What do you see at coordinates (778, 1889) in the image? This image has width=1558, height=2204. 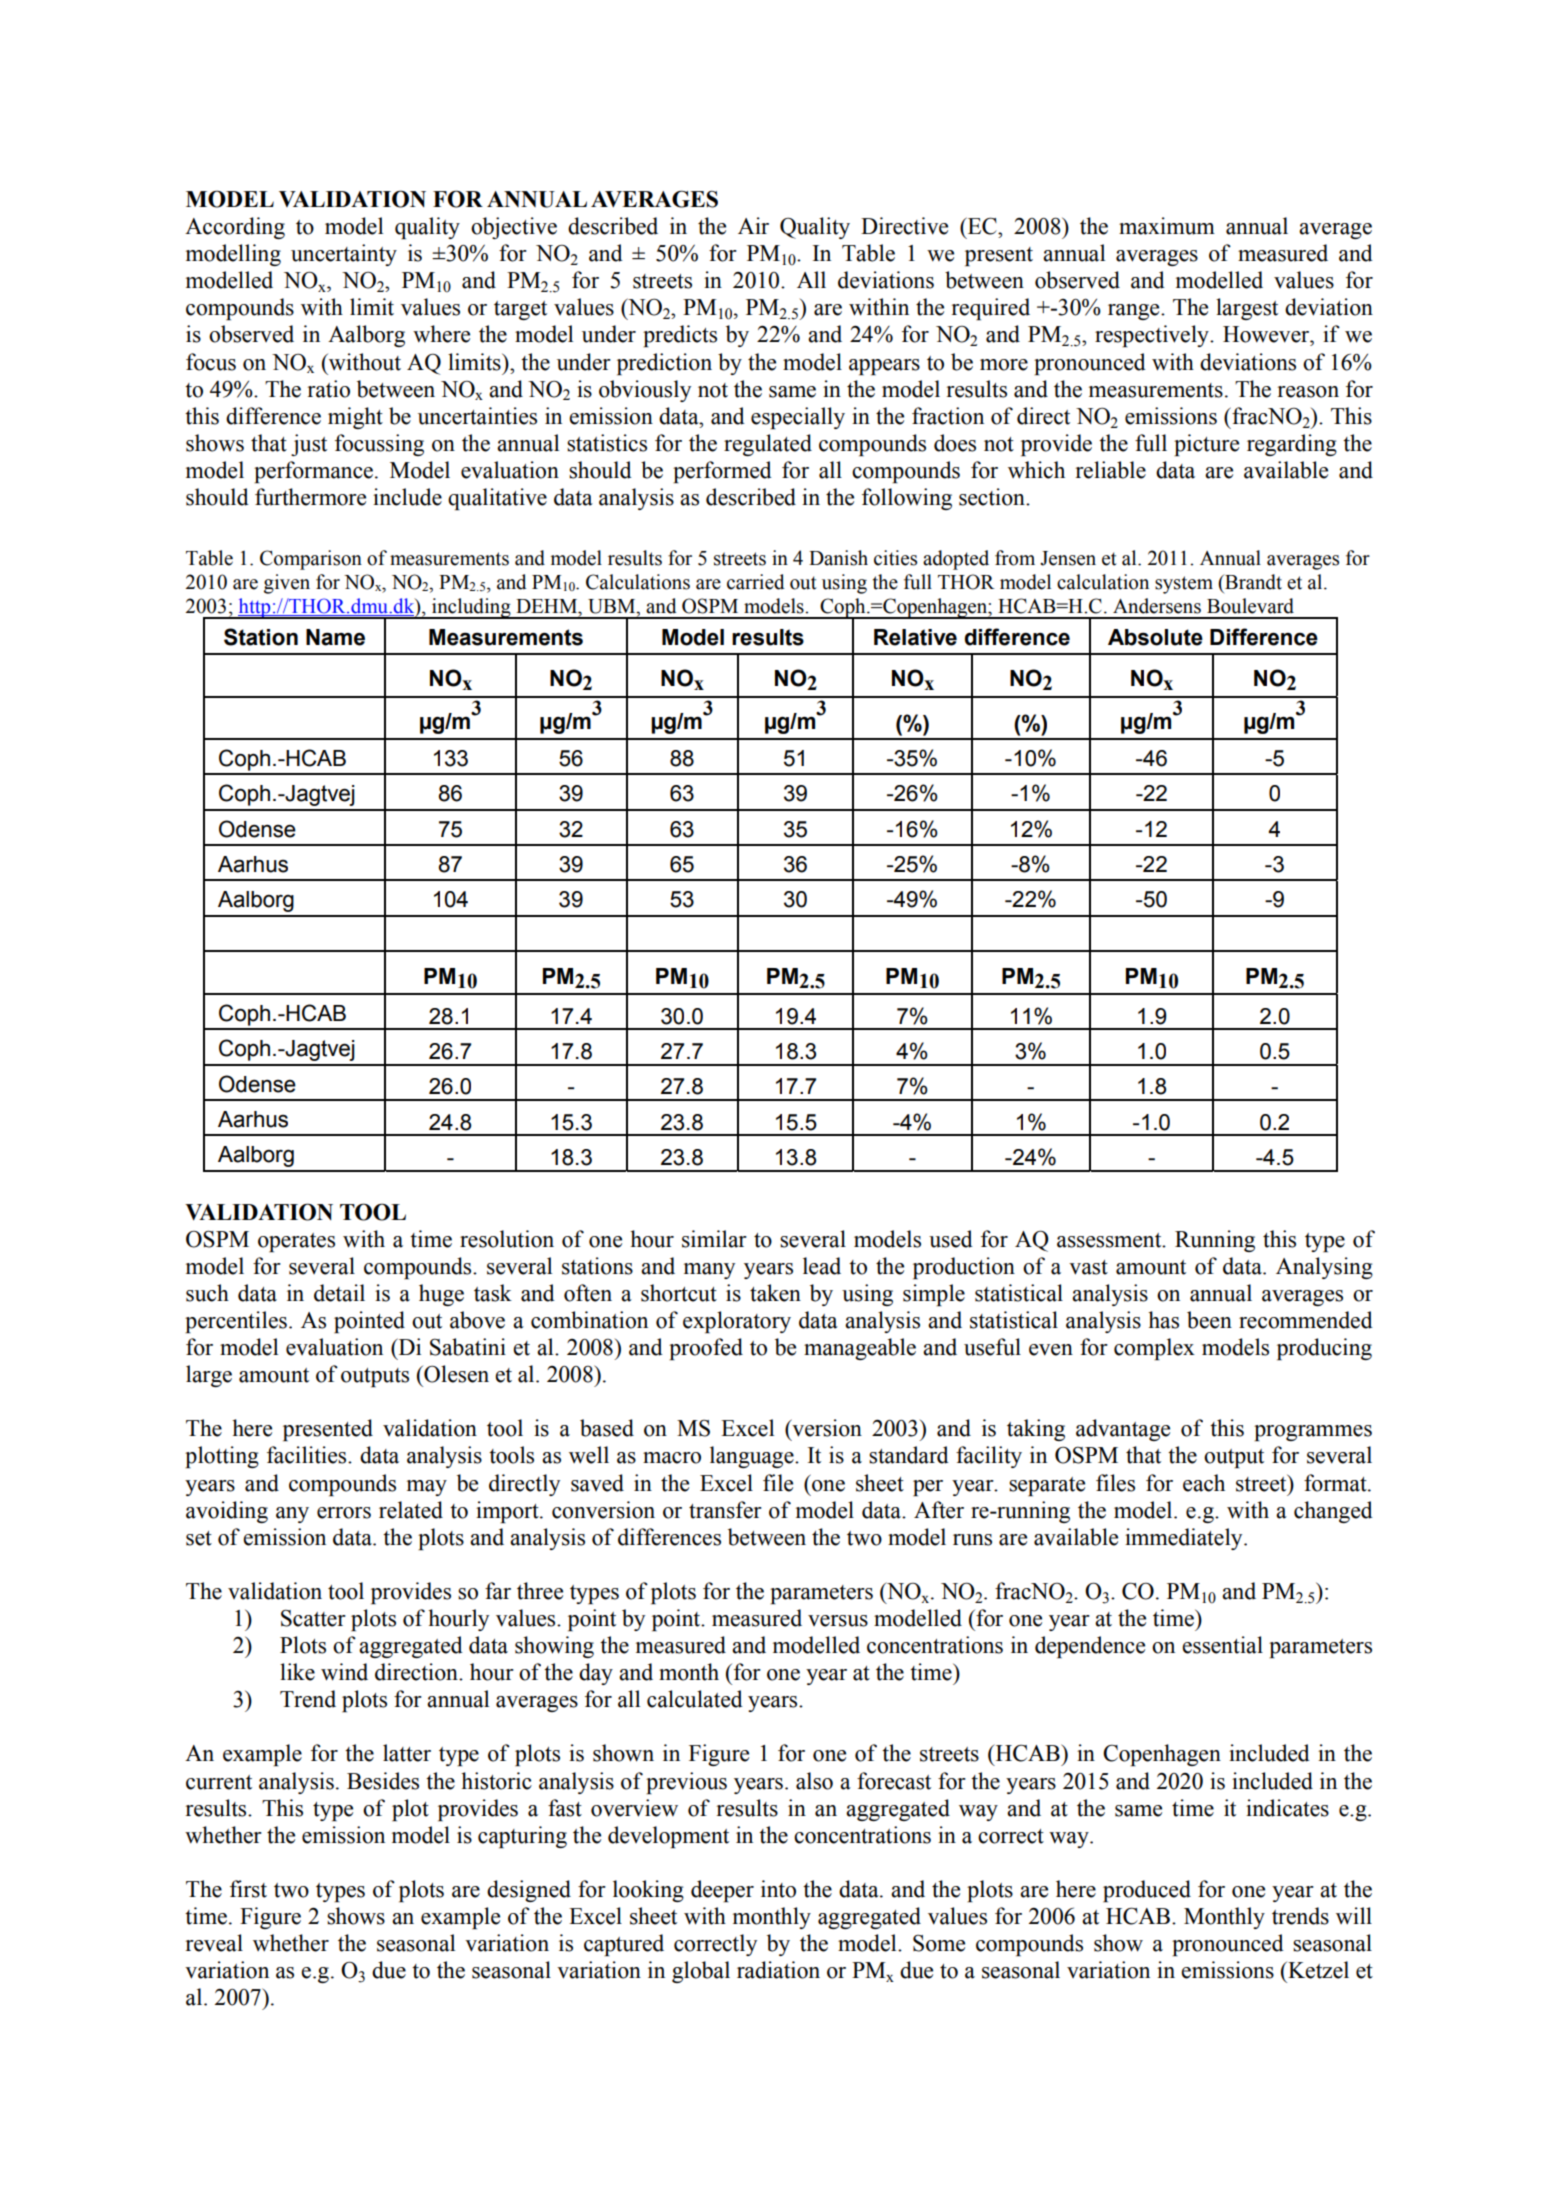 I see `into` at bounding box center [778, 1889].
